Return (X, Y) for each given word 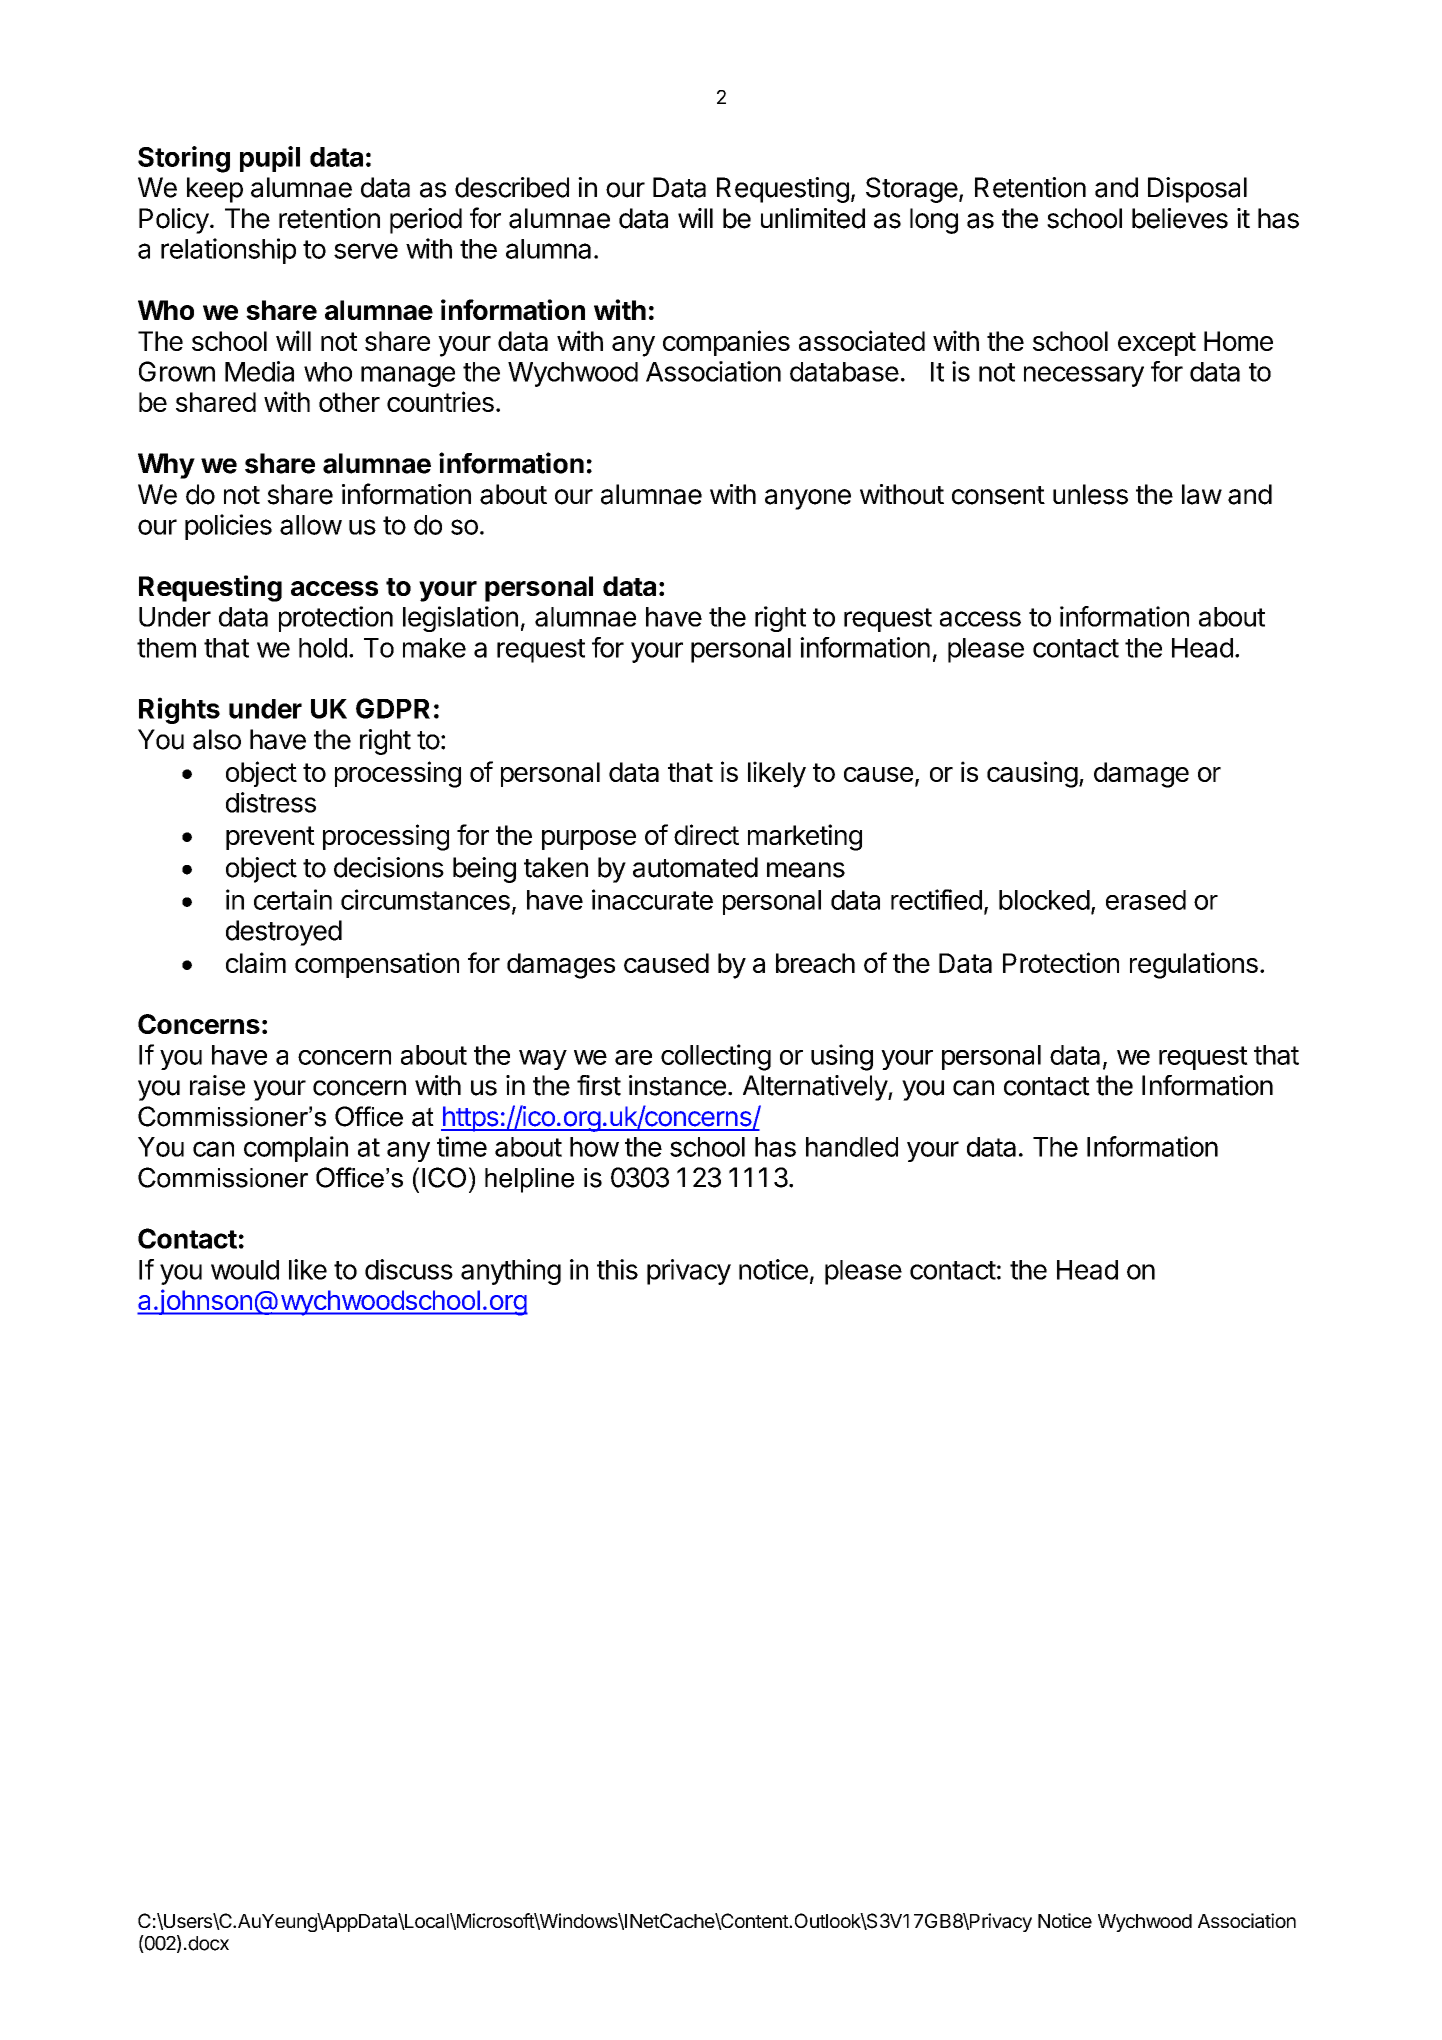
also (217, 739)
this (617, 1269)
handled (852, 1147)
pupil (270, 159)
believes (1180, 218)
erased (1146, 900)
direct (706, 834)
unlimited (813, 218)
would (245, 1270)
